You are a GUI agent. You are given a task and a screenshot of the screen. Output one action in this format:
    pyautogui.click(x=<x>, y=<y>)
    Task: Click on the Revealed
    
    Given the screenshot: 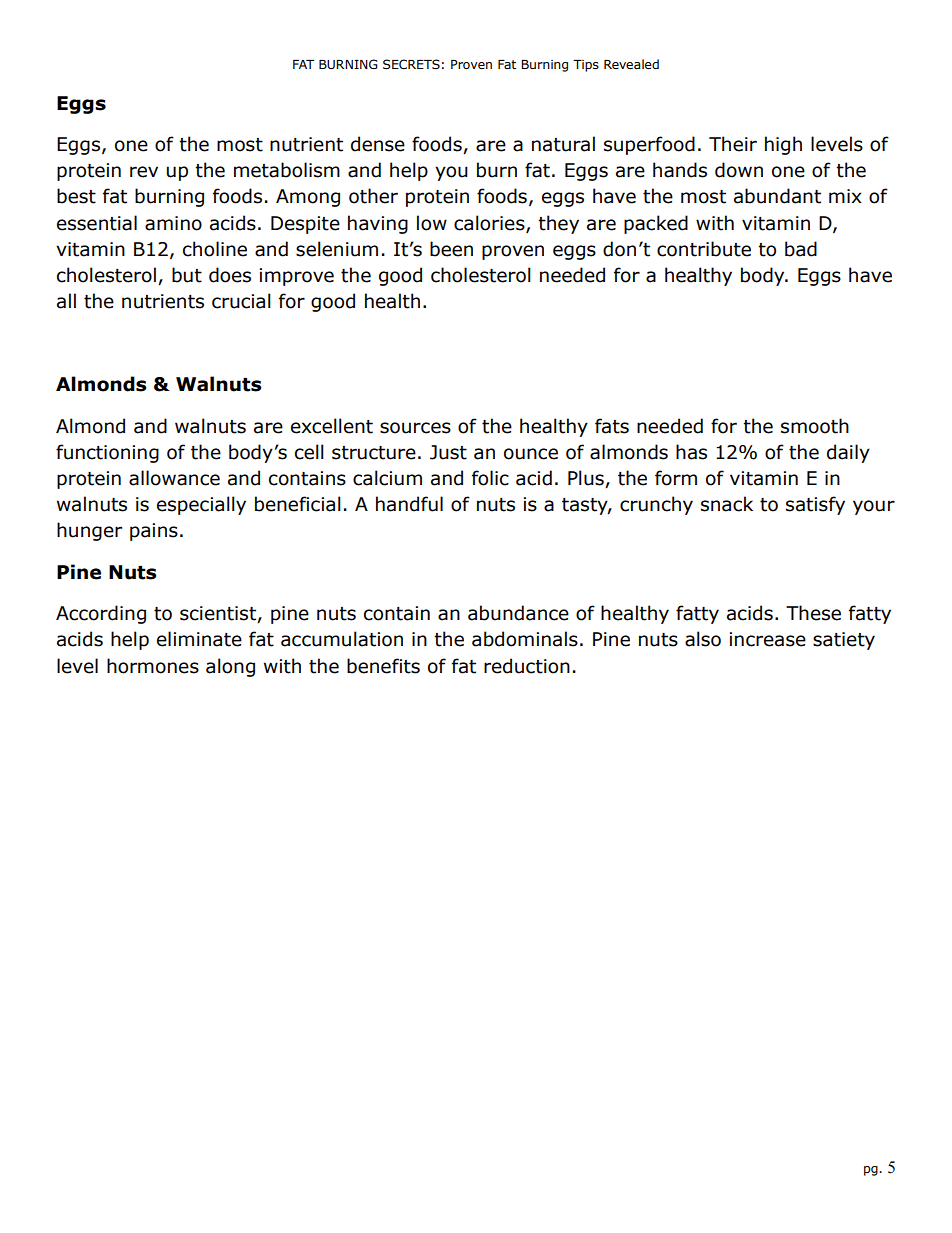 What is the action you would take?
    pyautogui.click(x=631, y=64)
